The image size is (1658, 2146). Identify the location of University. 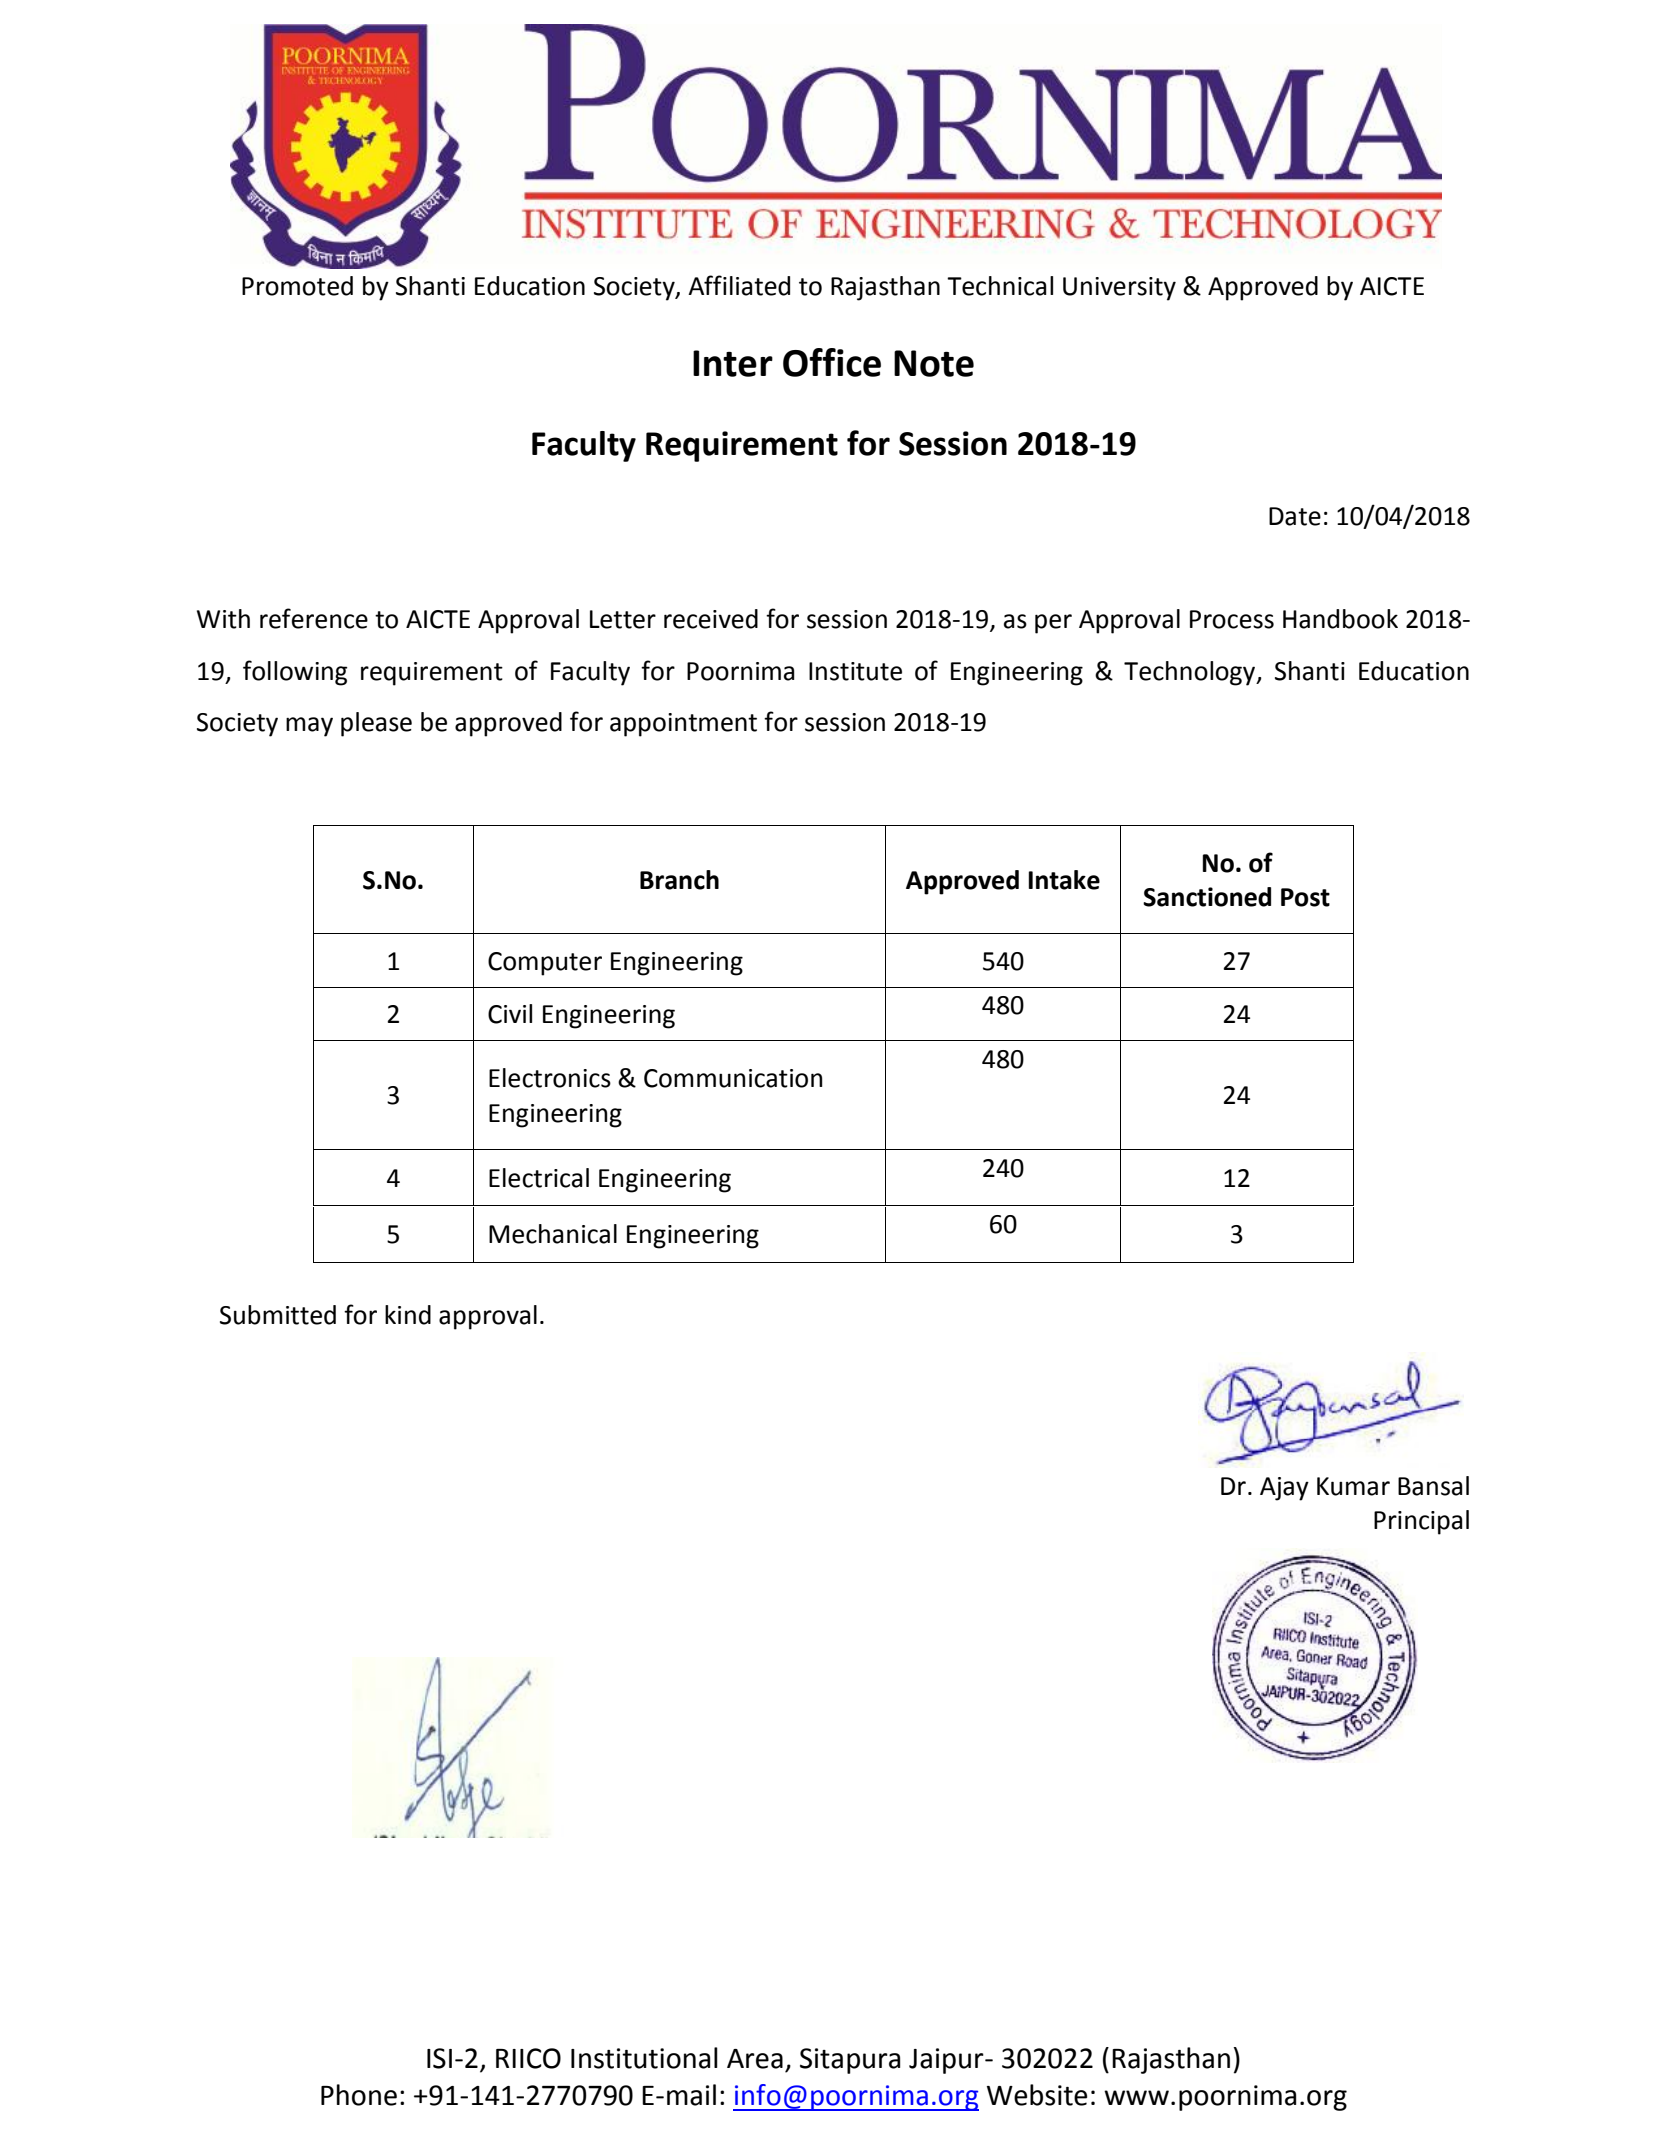
(1119, 289).
